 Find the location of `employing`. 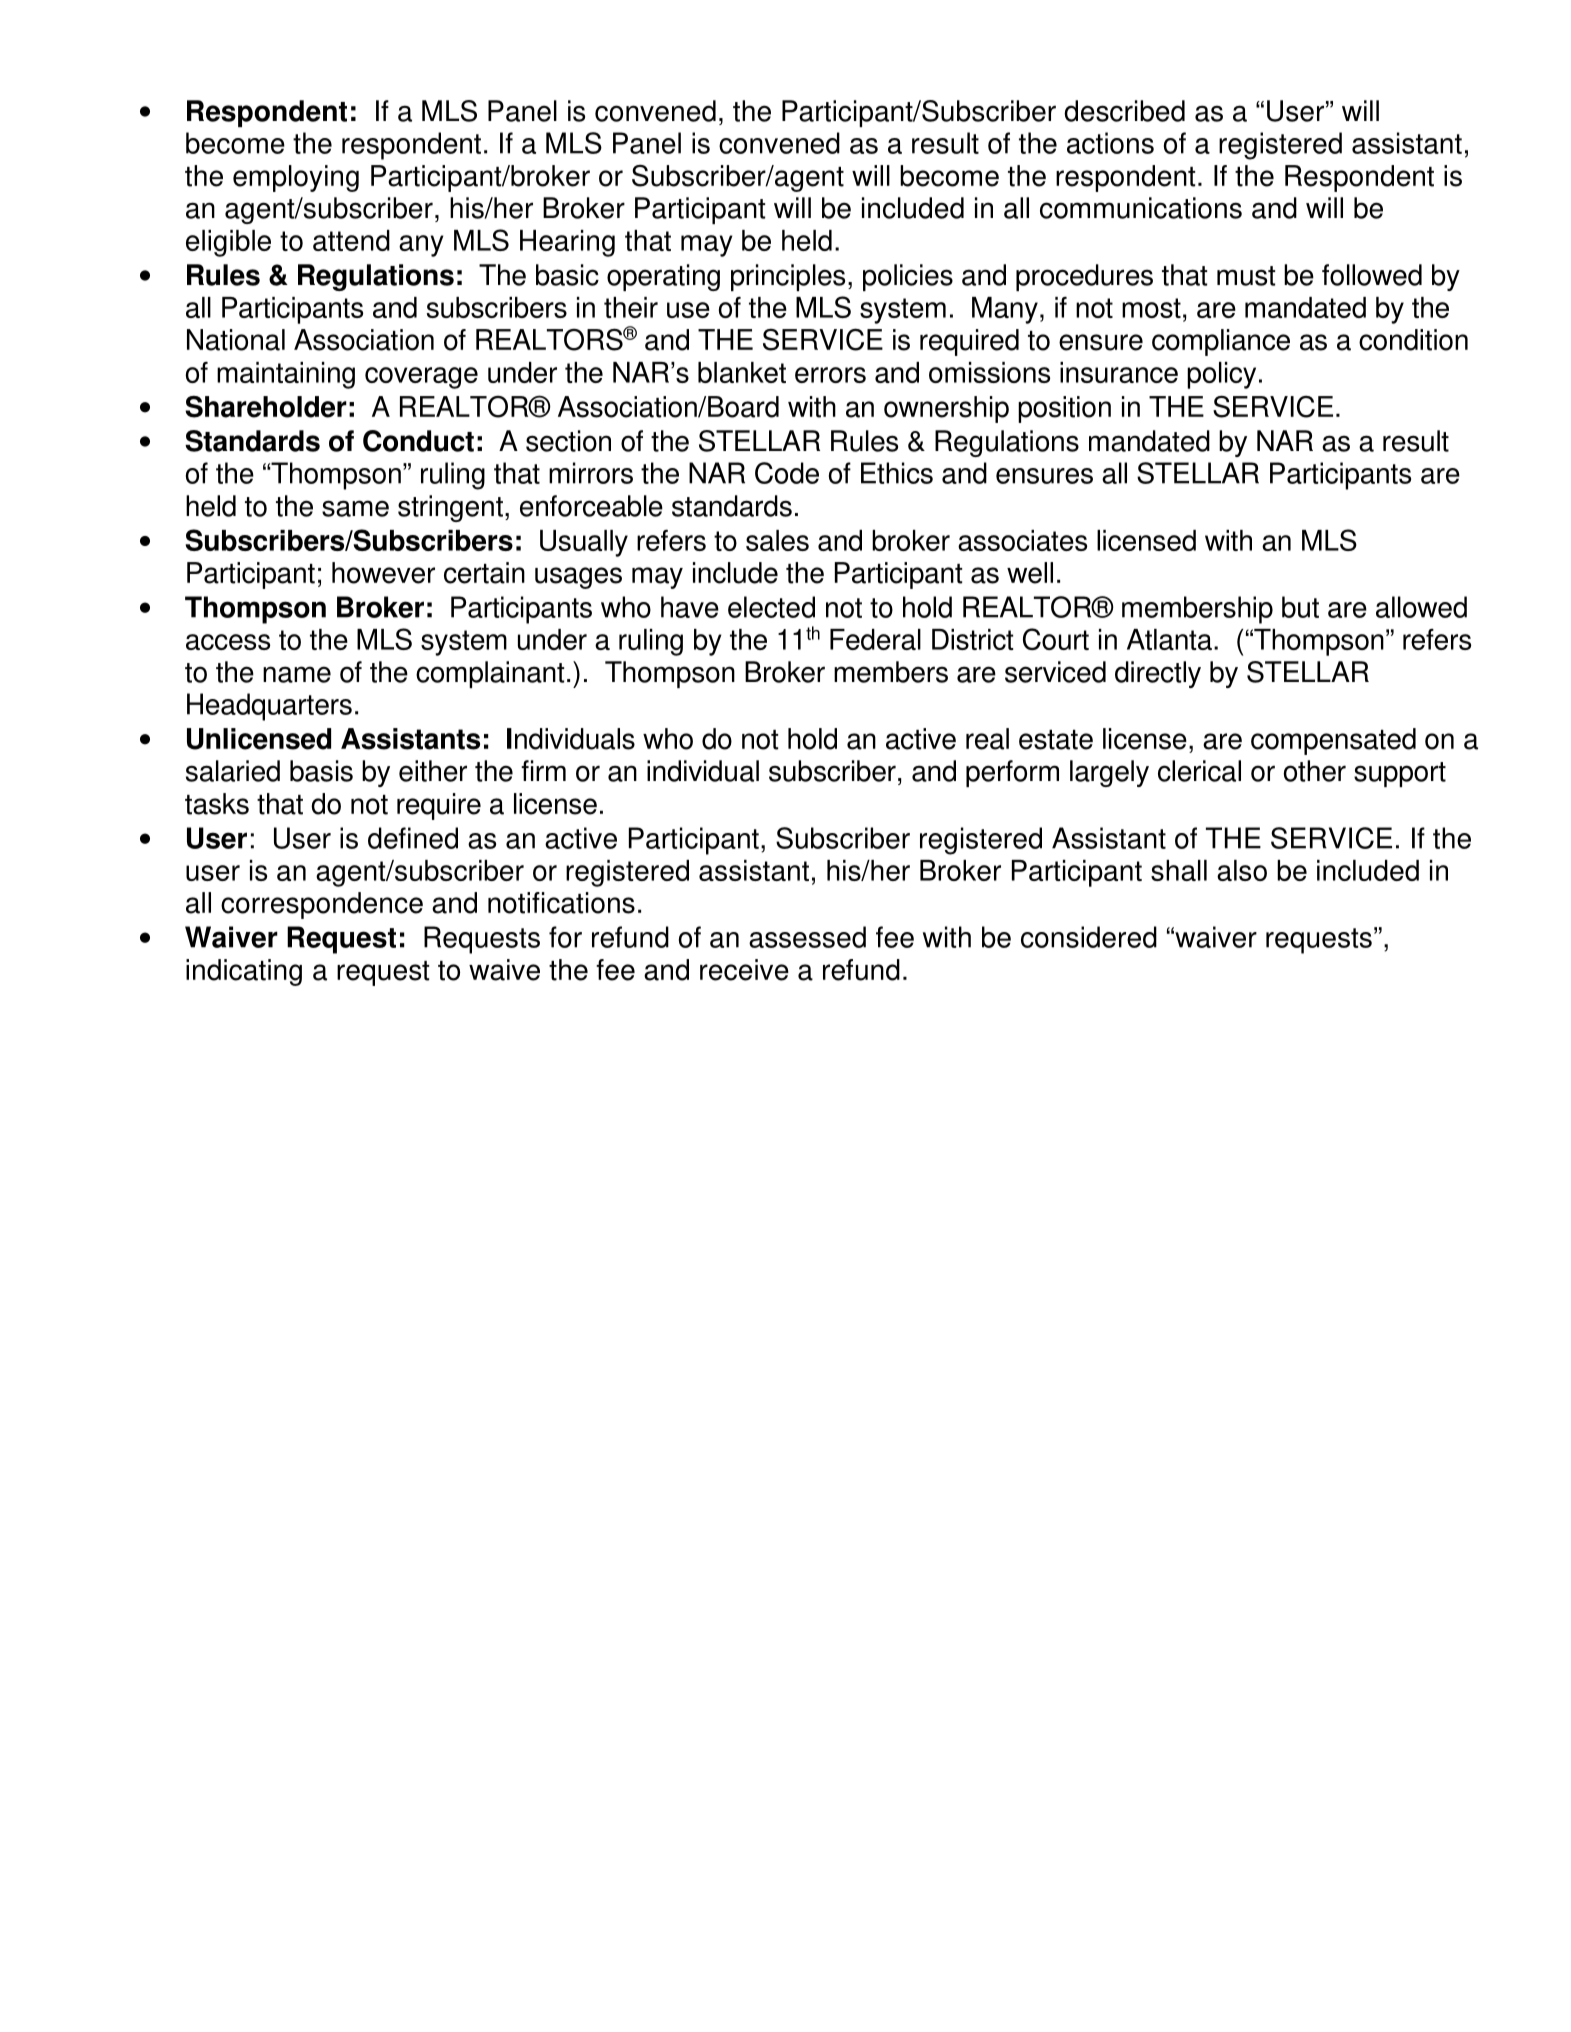

employing is located at coordinates (296, 178).
